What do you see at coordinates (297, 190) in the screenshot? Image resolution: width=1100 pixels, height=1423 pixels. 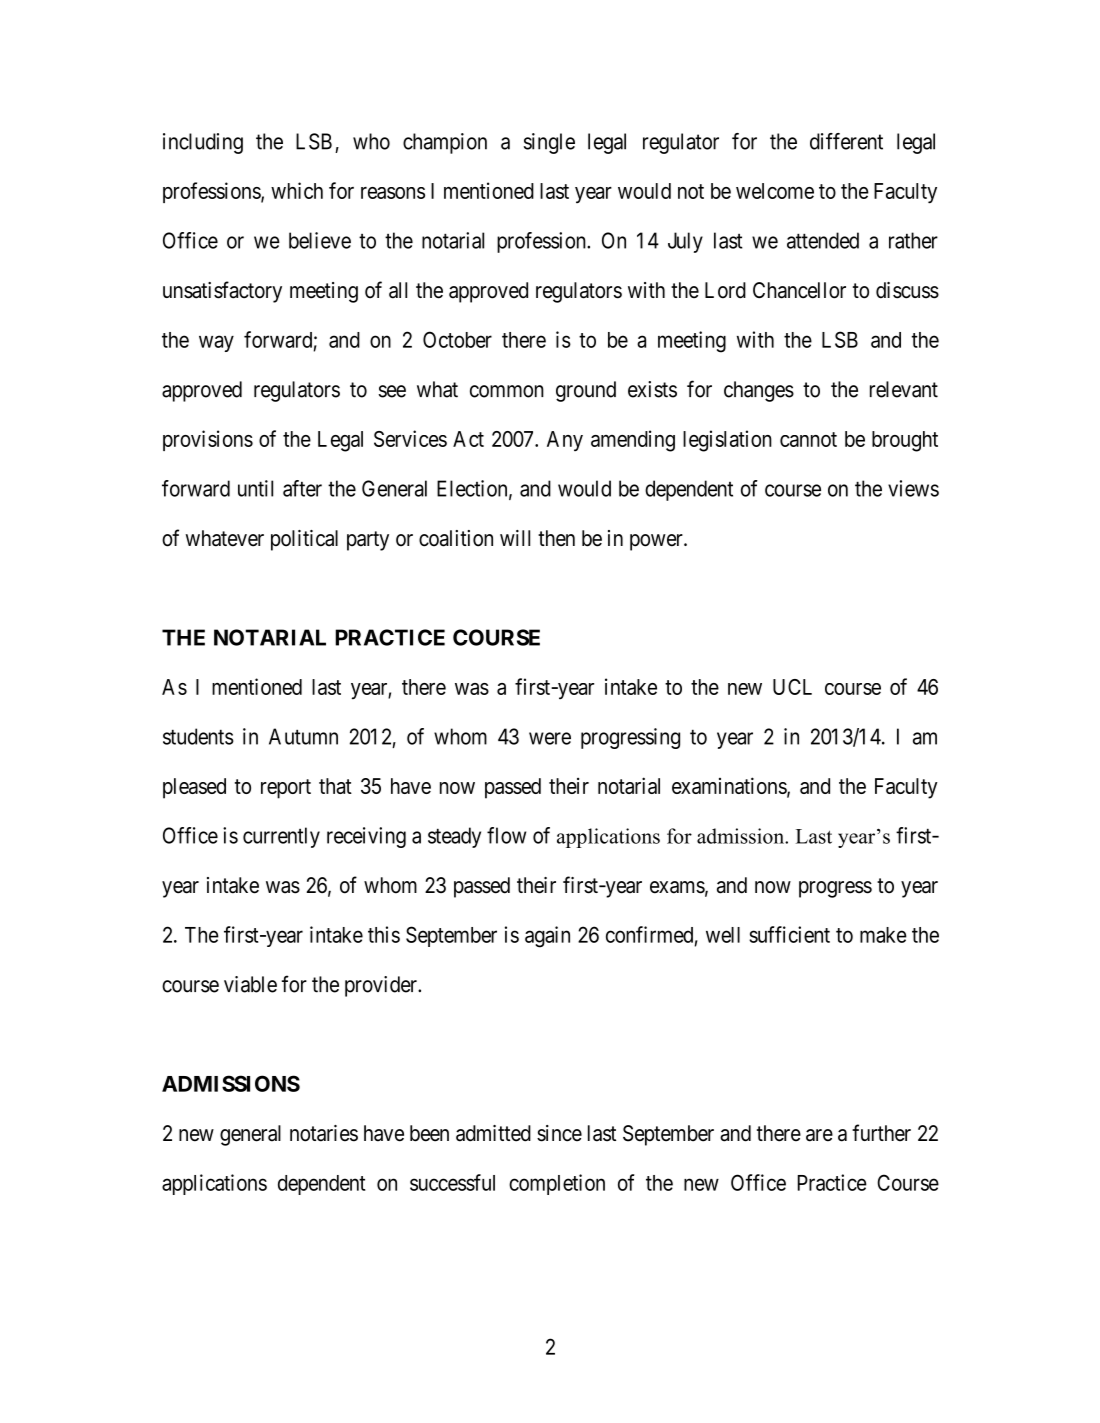 I see `which` at bounding box center [297, 190].
